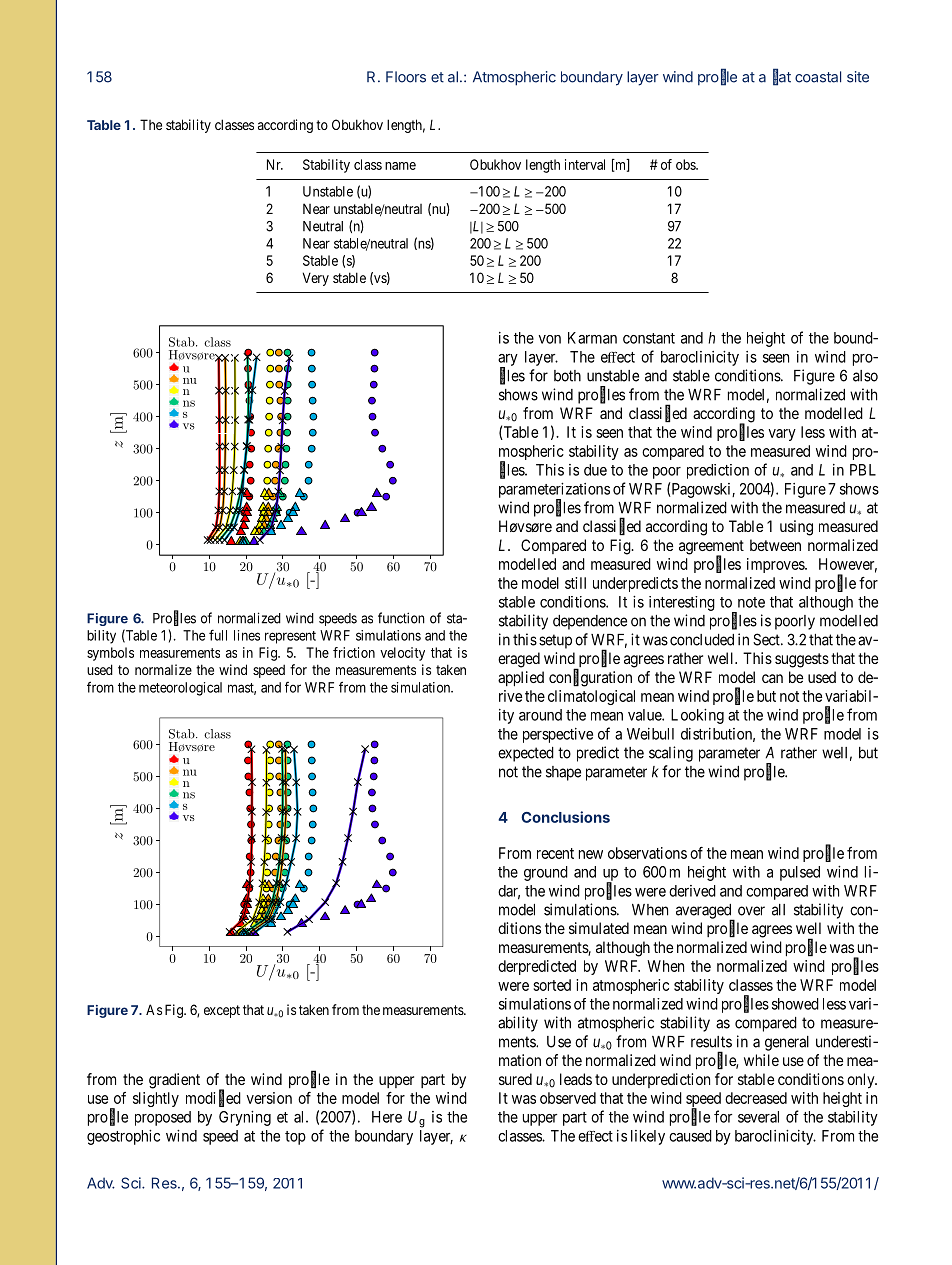 This screenshot has width=952, height=1265. What do you see at coordinates (671, 754) in the screenshot?
I see `scaling` at bounding box center [671, 754].
